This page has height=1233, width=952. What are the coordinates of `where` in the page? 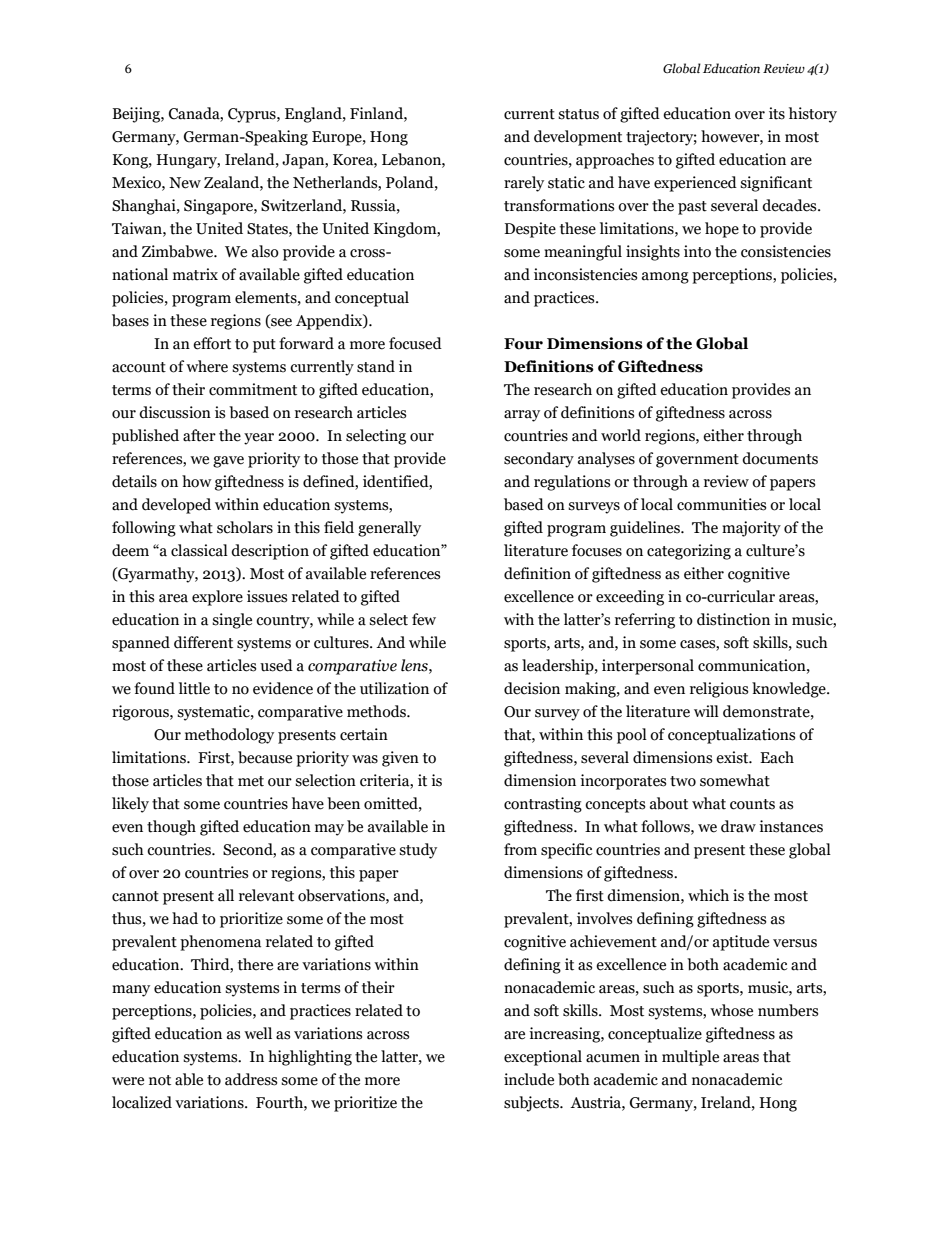 It's located at (207, 366).
